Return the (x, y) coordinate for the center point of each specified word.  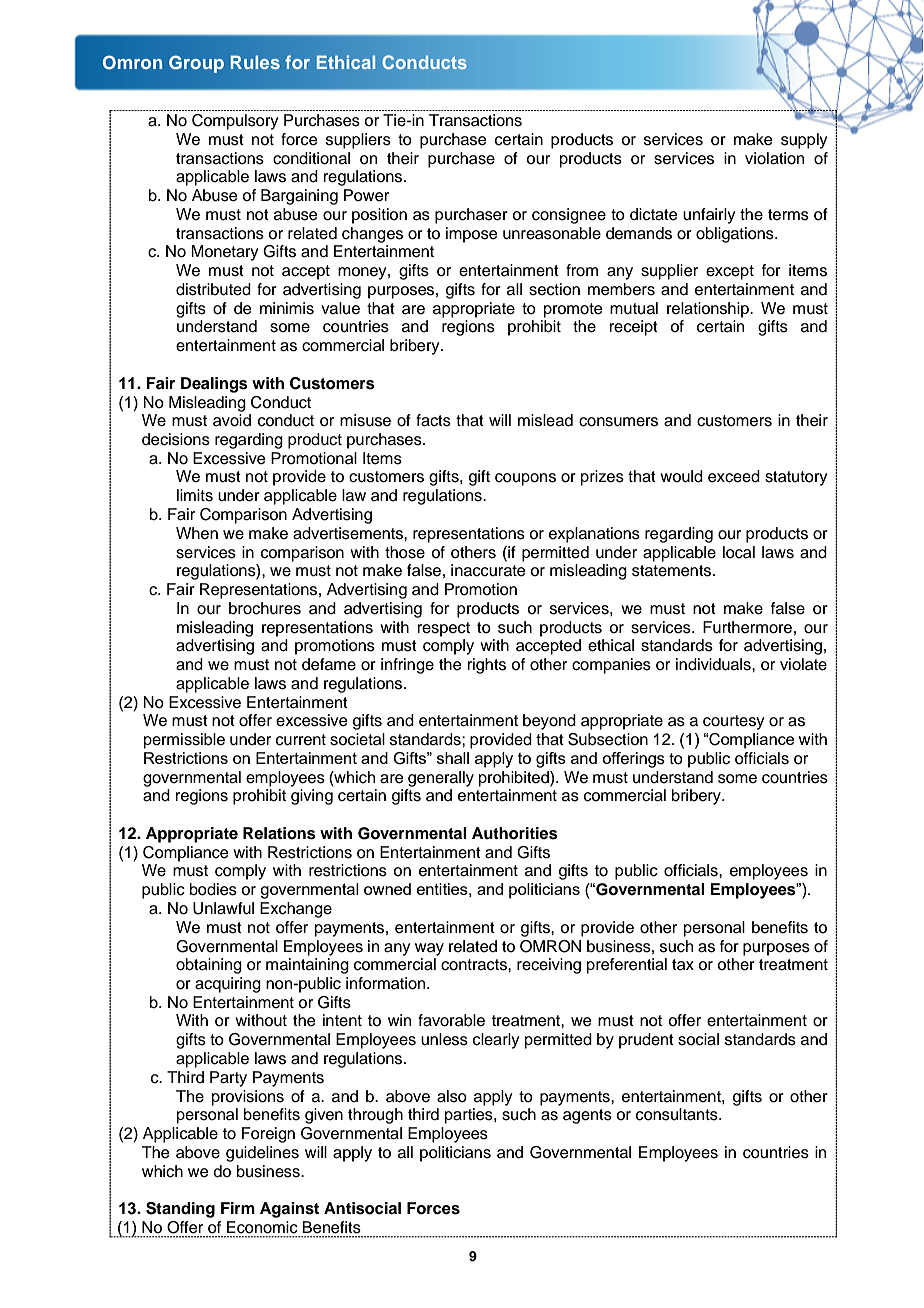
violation (774, 158)
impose (472, 235)
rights (487, 666)
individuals (714, 664)
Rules (255, 62)
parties (470, 1116)
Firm (238, 1208)
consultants (678, 1114)
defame (329, 664)
